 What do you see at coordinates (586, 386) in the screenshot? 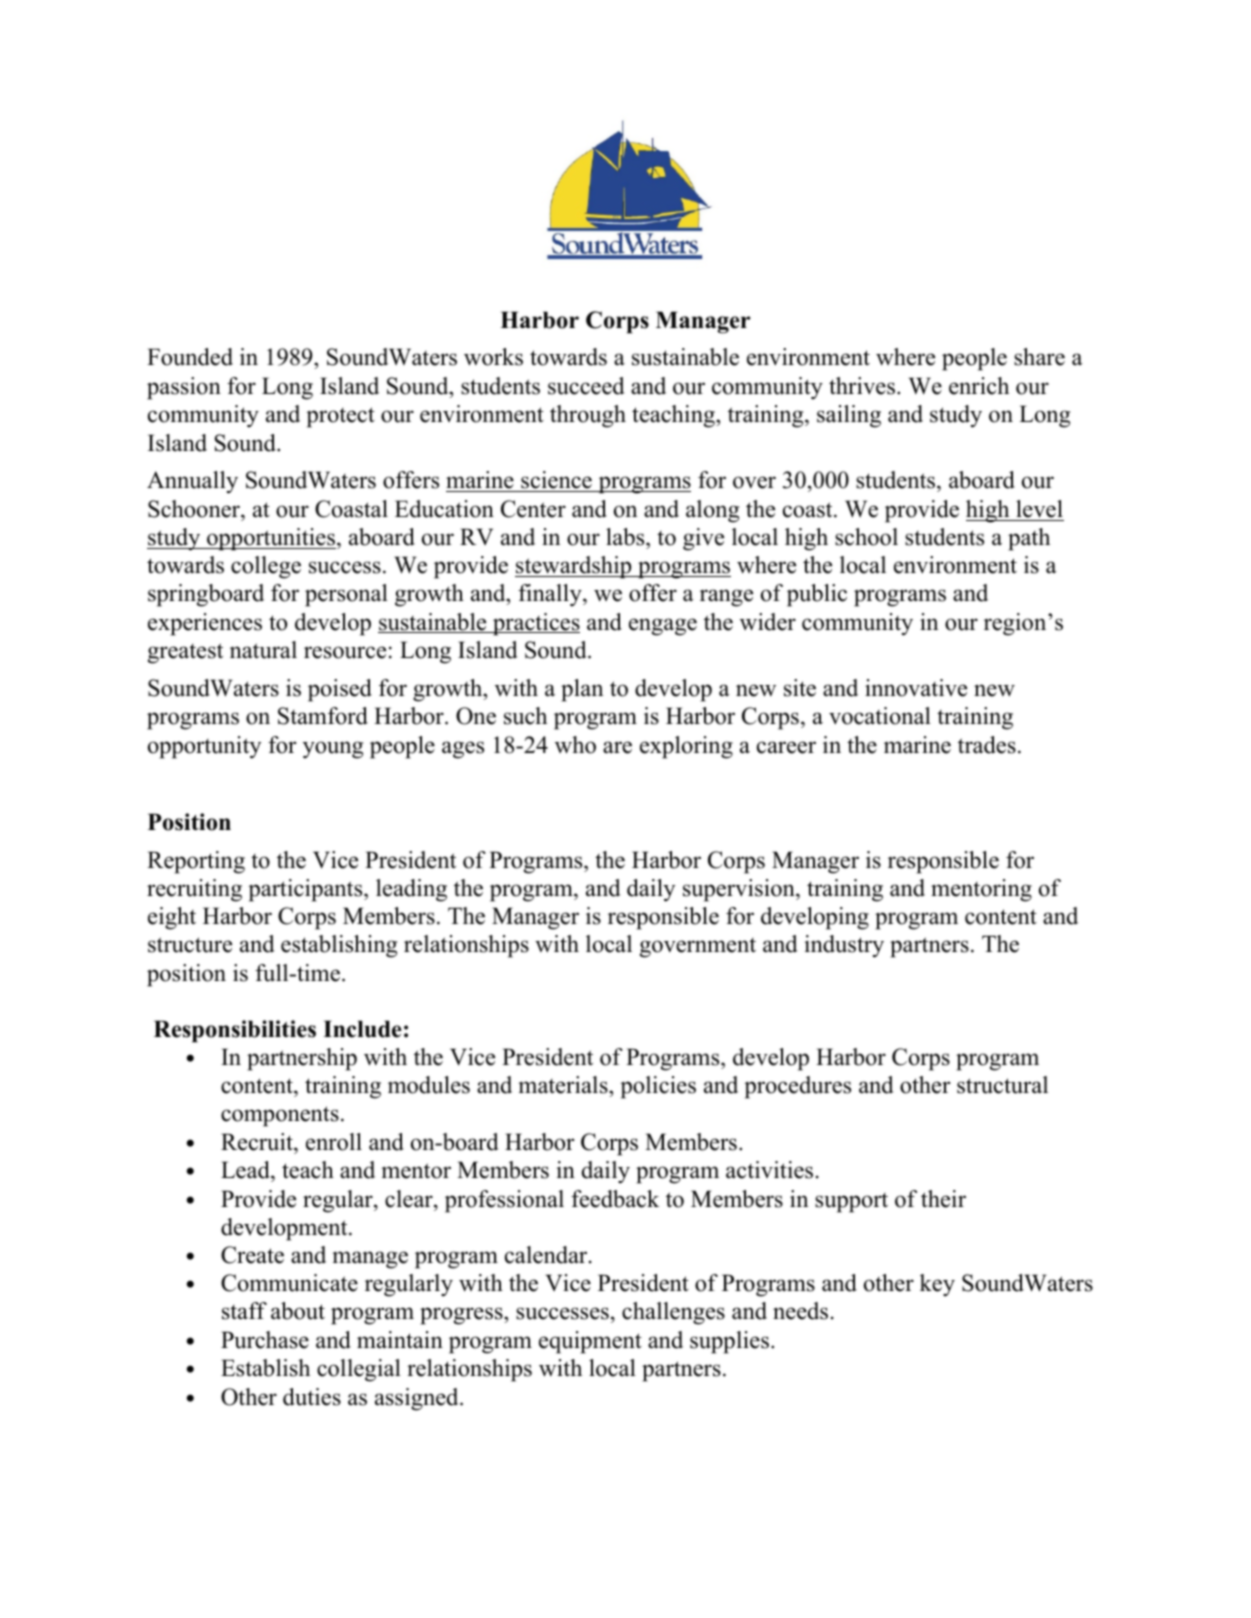
I see `succeed` at bounding box center [586, 386].
